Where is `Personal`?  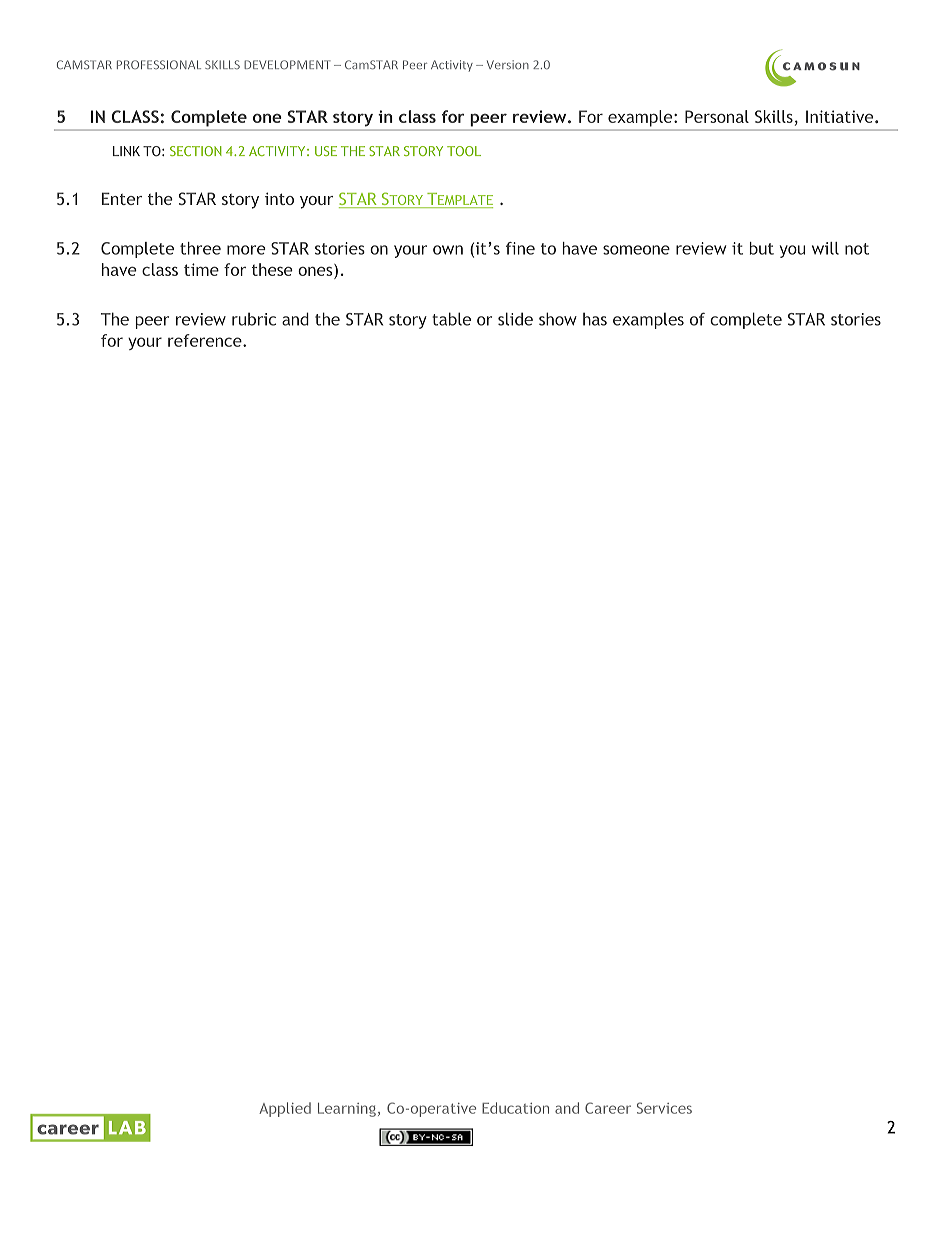 Personal is located at coordinates (717, 116).
